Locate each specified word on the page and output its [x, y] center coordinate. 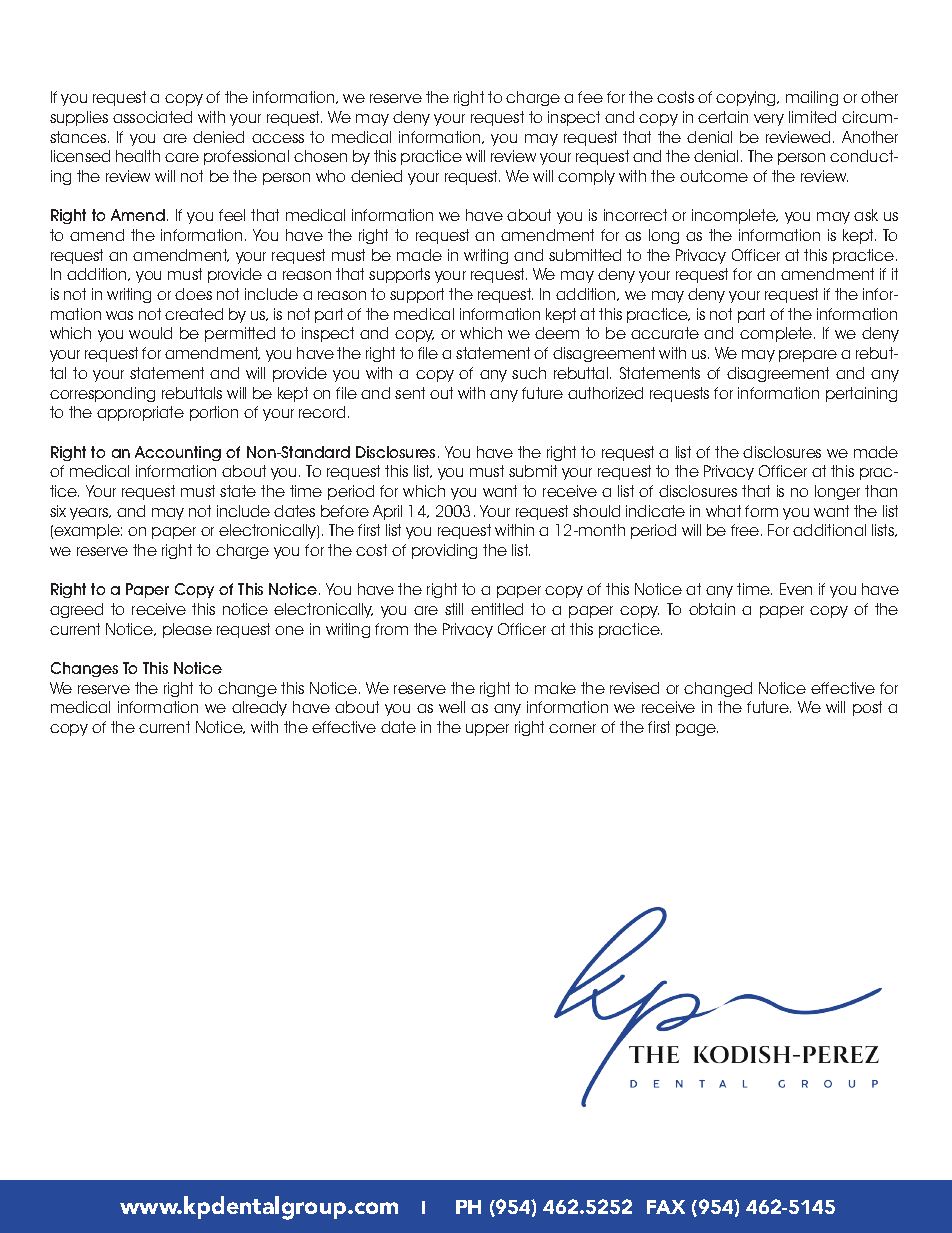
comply [586, 177]
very [769, 120]
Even [796, 589]
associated [152, 117]
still [454, 609]
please [187, 630]
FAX [666, 1207]
